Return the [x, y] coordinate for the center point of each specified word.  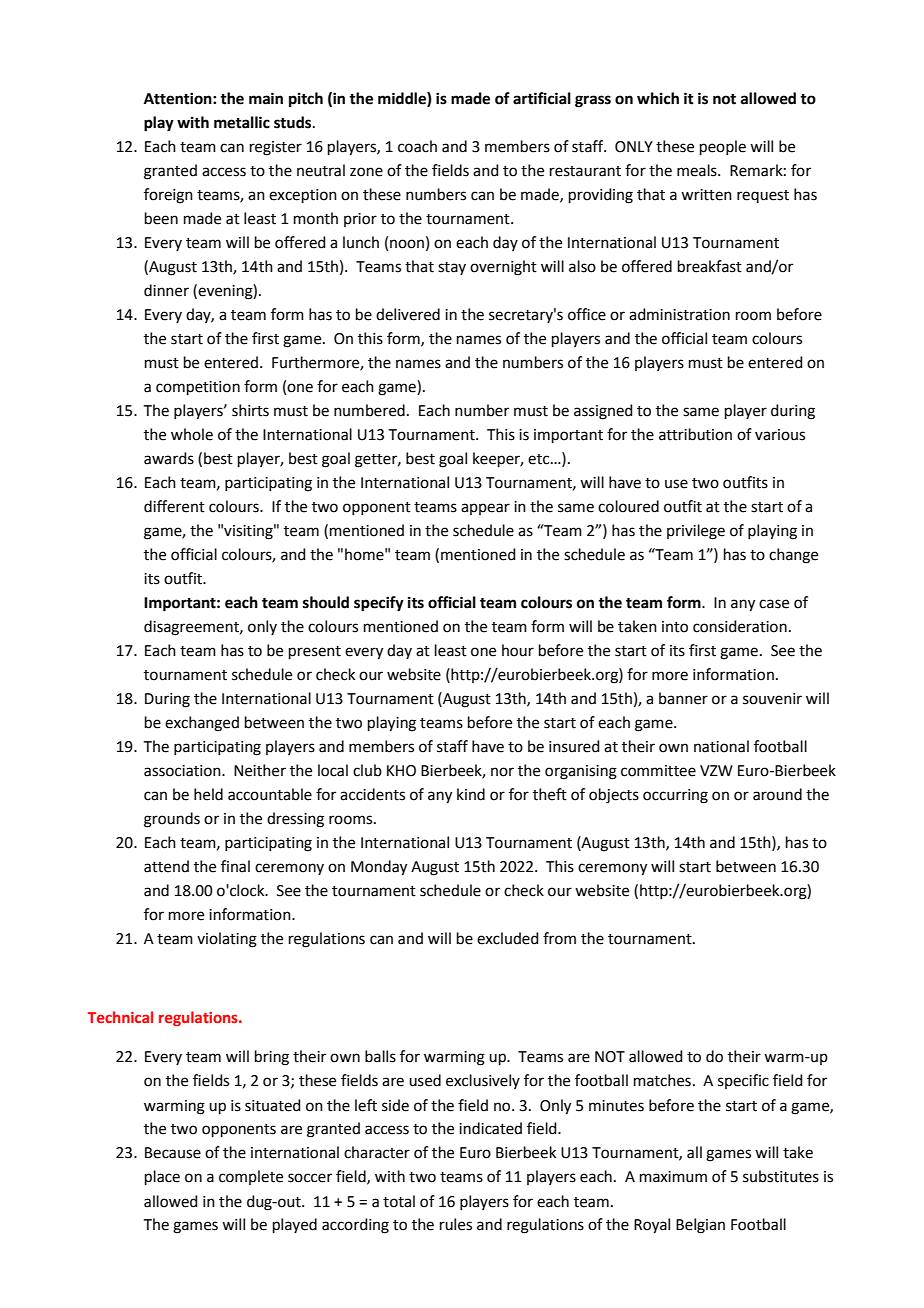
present [315, 652]
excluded [508, 938]
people [723, 147]
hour [518, 650]
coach [417, 146]
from [559, 938]
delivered [408, 314]
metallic [242, 122]
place [162, 1177]
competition [198, 388]
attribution [695, 434]
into [675, 627]
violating [227, 940]
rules [456, 1224]
